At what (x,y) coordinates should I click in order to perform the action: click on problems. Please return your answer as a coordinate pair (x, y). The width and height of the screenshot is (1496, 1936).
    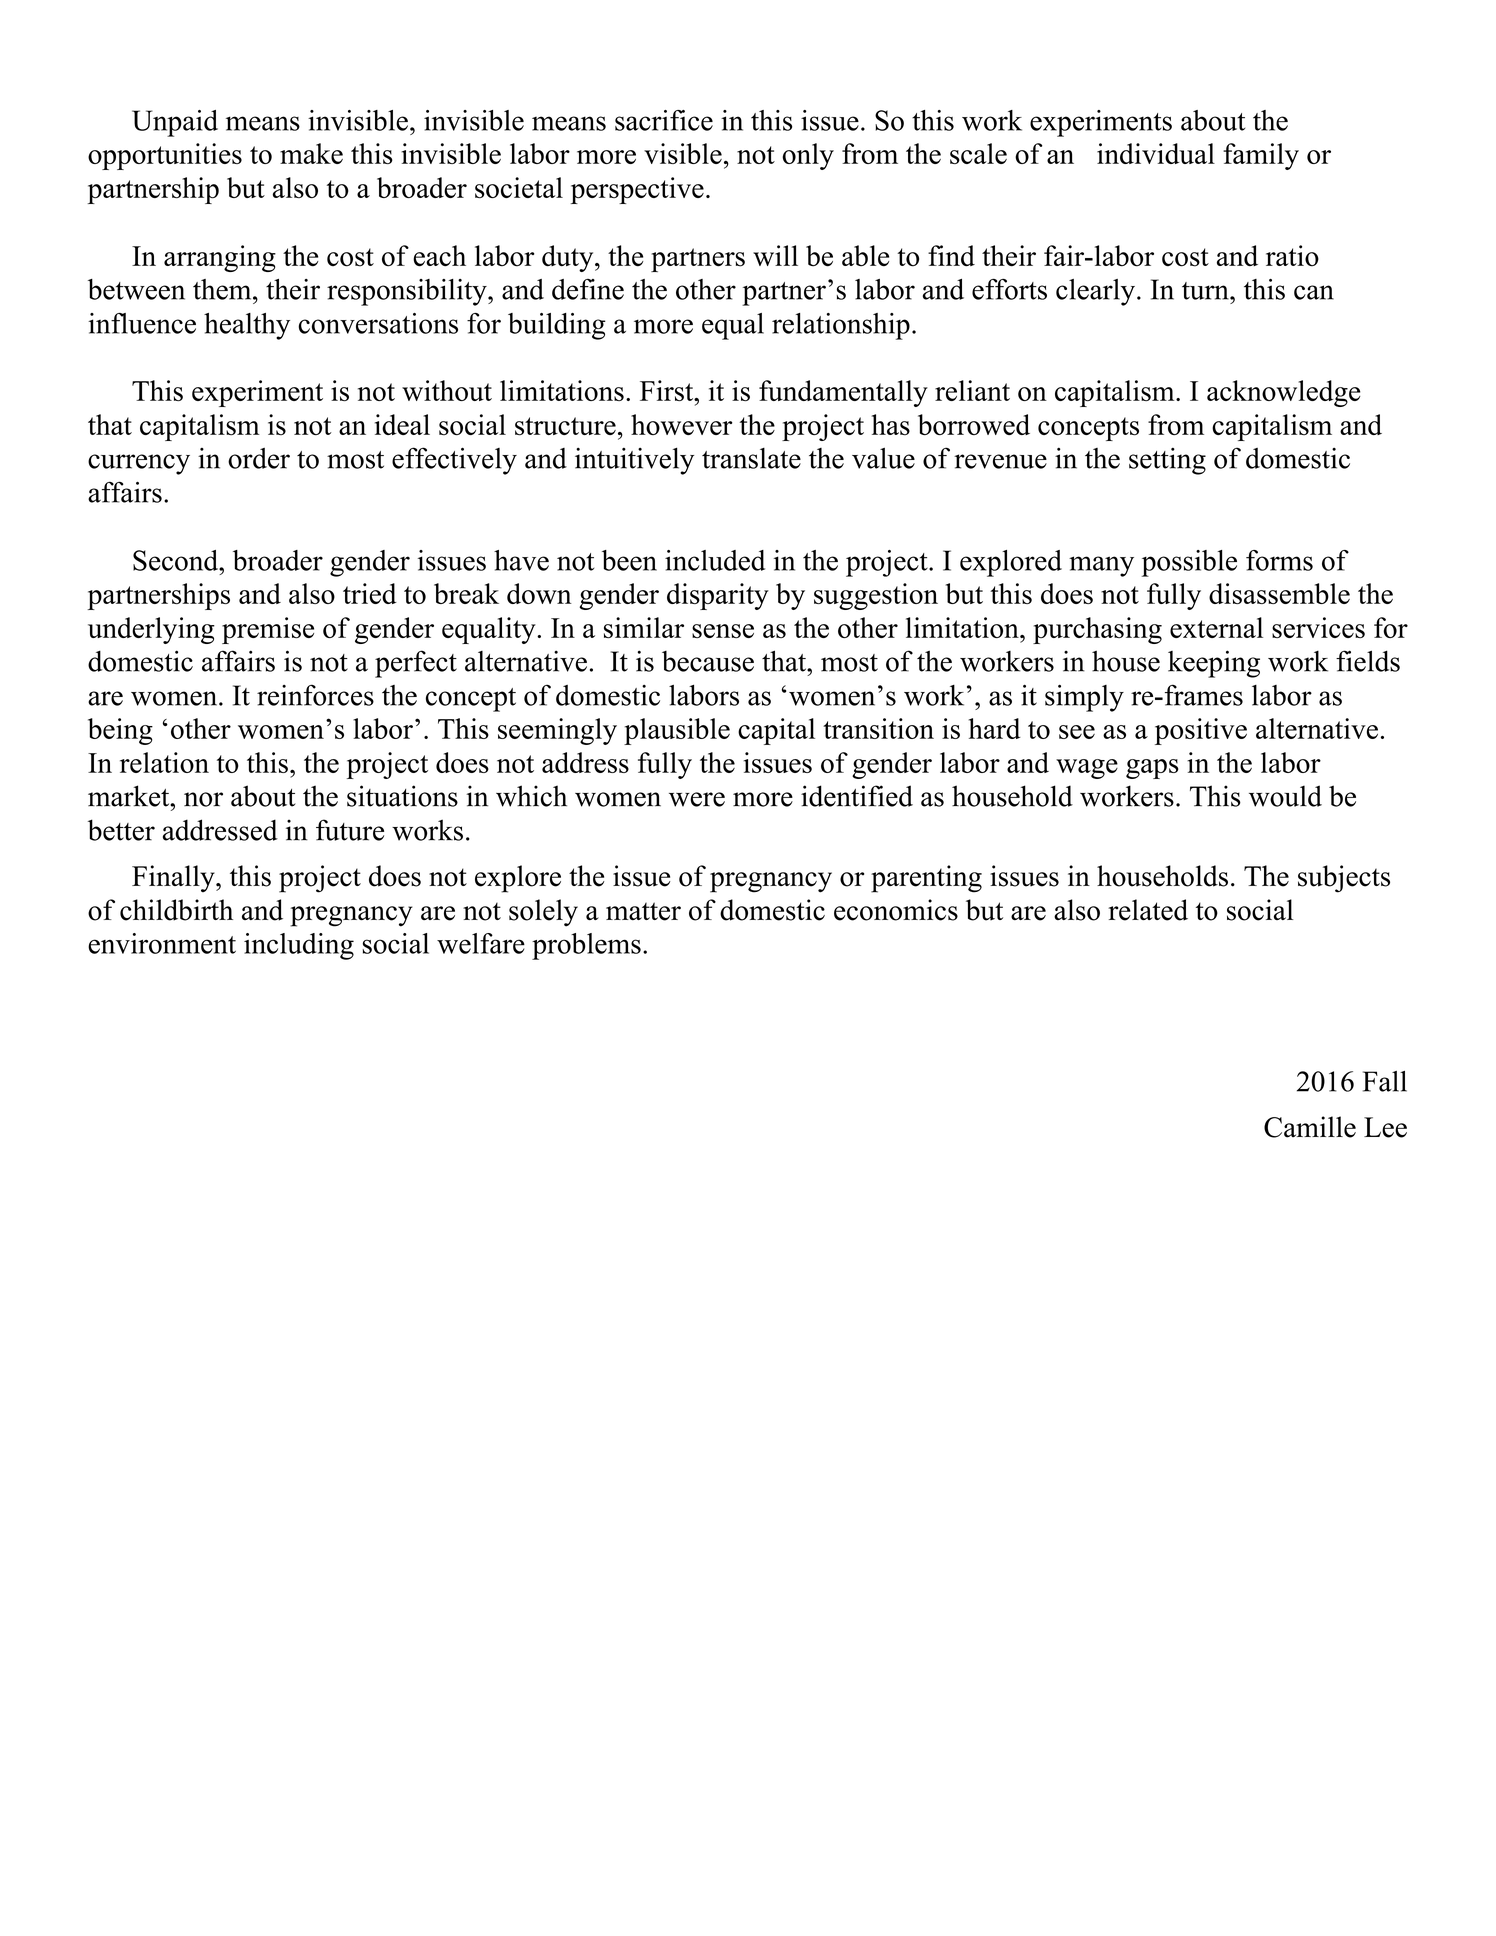
    Looking at the image, I should click on (586, 946).
